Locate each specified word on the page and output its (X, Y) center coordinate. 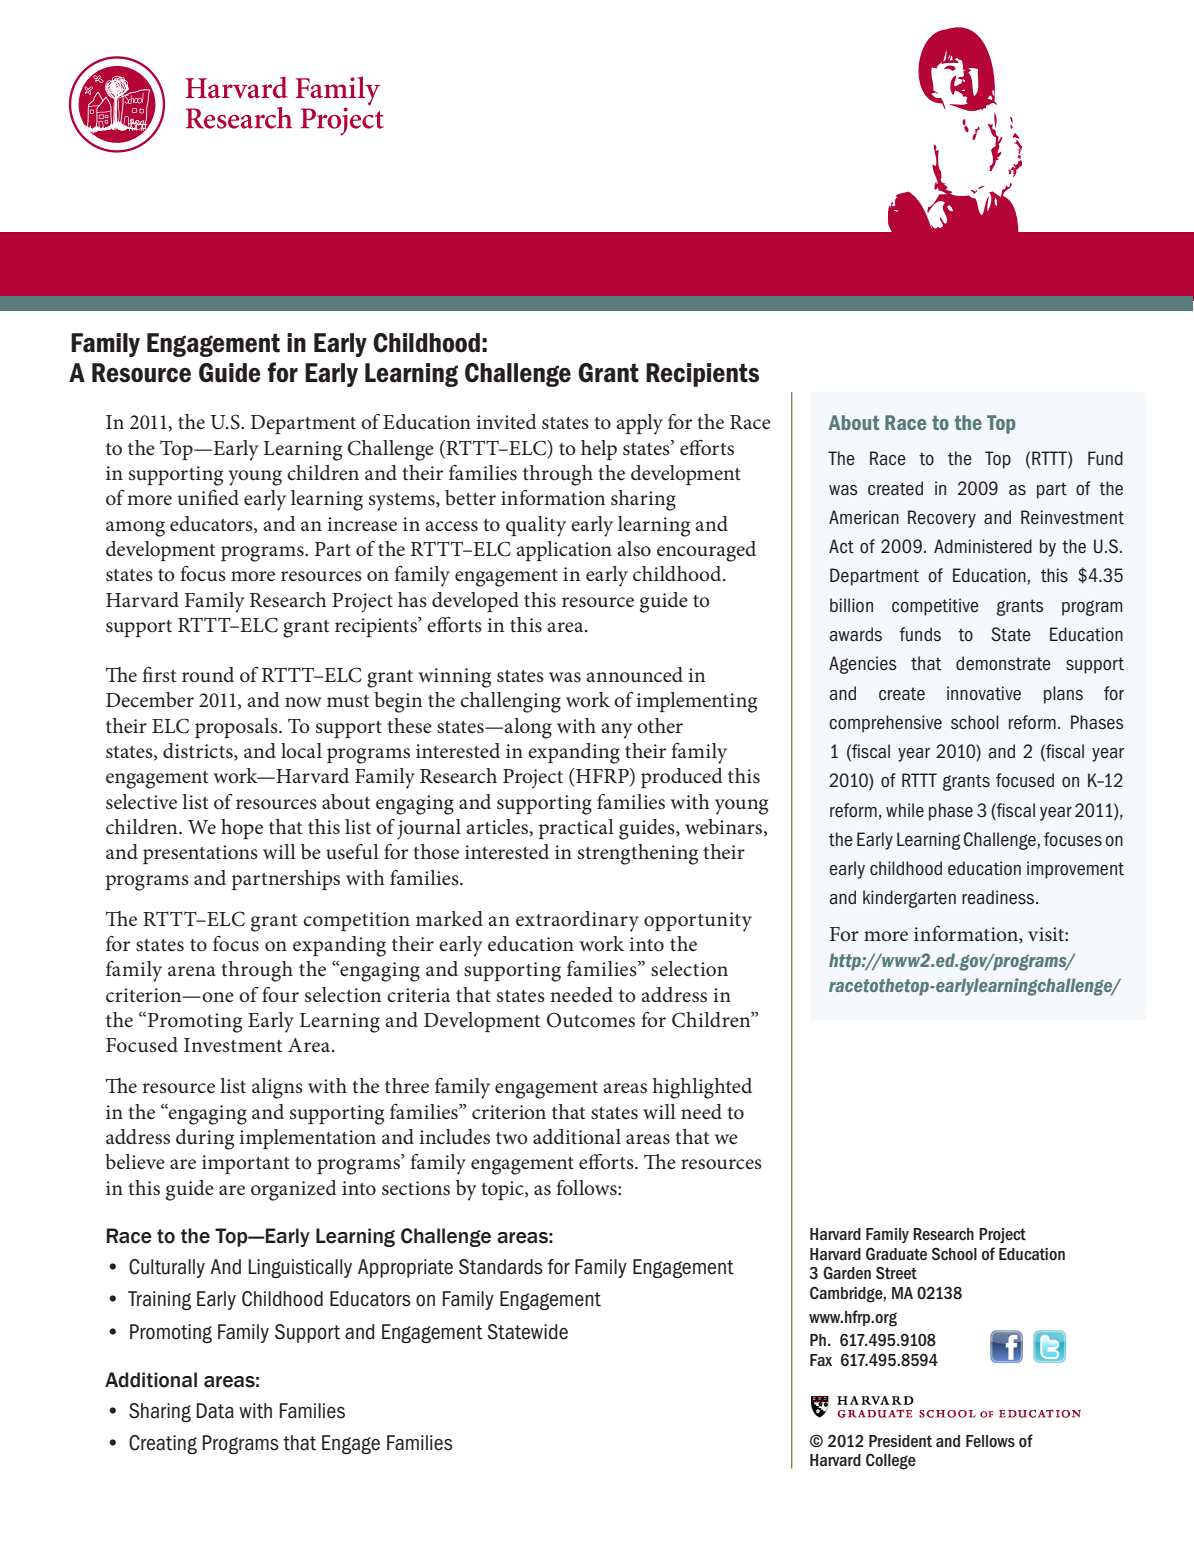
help (599, 450)
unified (208, 498)
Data (215, 1411)
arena (192, 971)
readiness (999, 897)
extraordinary (577, 921)
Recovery (942, 519)
